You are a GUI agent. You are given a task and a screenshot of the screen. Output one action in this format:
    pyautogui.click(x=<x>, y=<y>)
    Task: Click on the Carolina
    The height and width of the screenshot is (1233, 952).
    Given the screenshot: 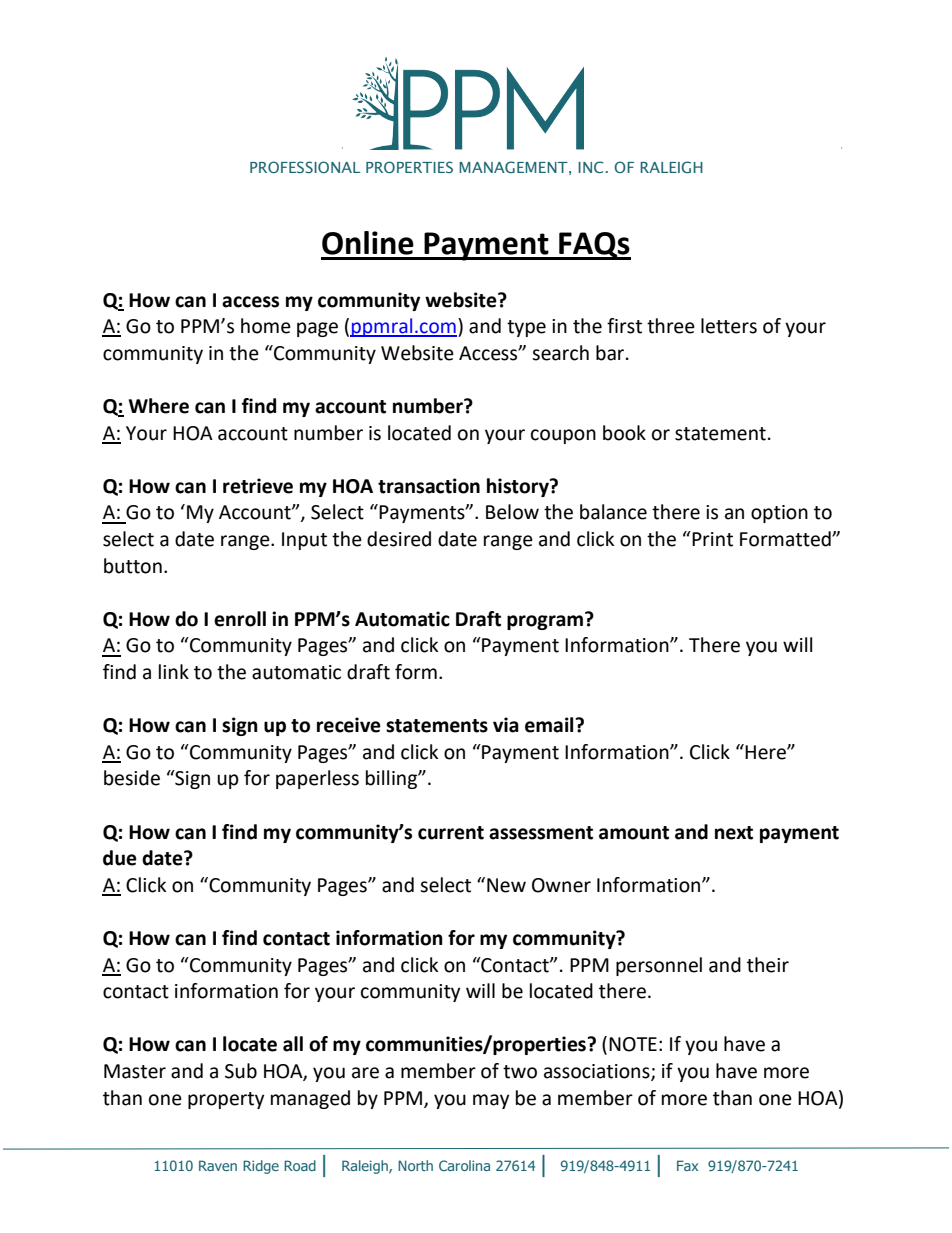 What is the action you would take?
    pyautogui.click(x=464, y=1165)
